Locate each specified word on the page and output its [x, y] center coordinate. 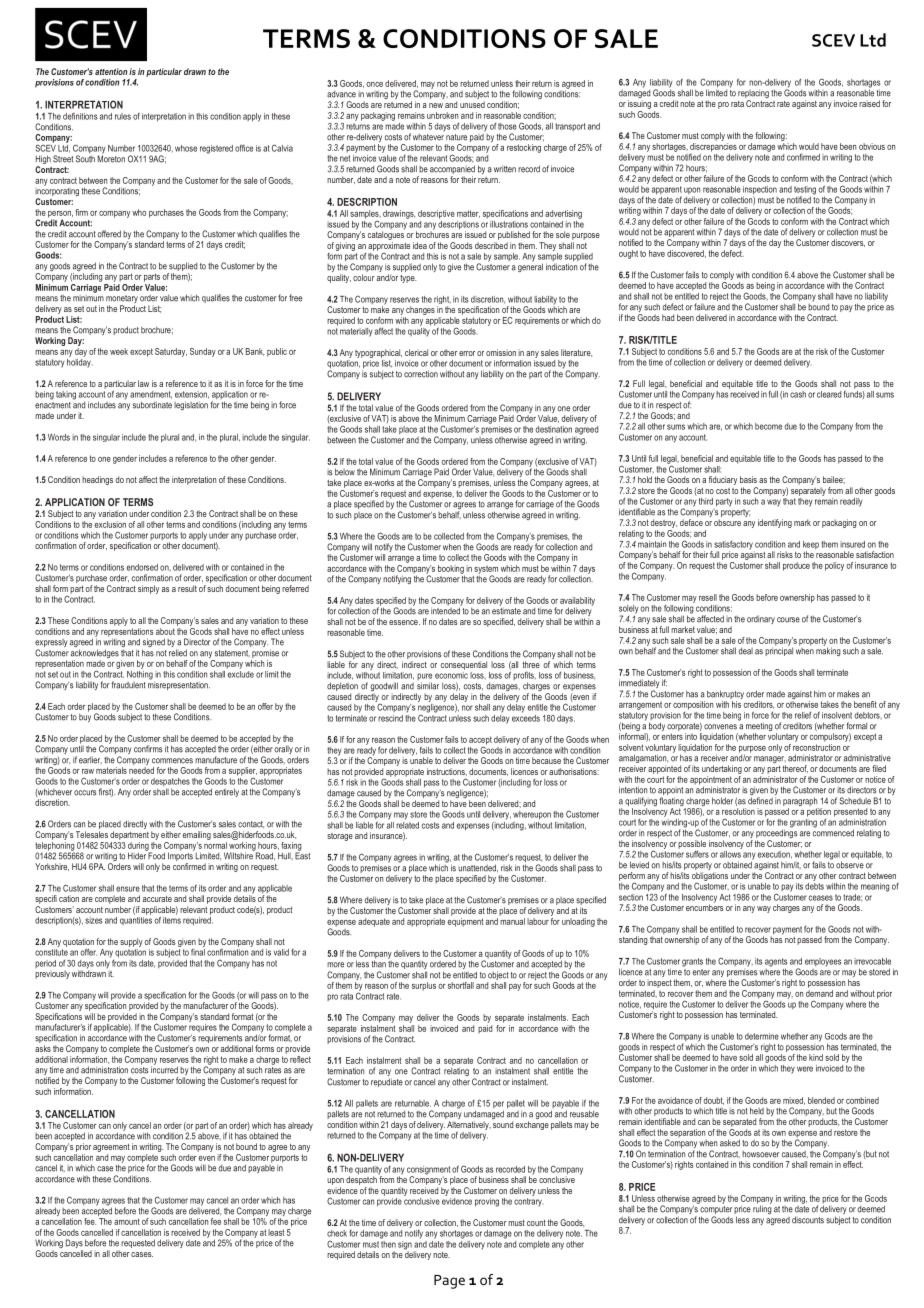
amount [127, 1221]
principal [779, 650]
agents [776, 963]
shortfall [461, 985]
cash [798, 394]
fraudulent [128, 685]
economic [451, 674]
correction [421, 374]
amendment [151, 395]
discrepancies [713, 148]
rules [123, 116]
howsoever [760, 1154]
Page [449, 1282]
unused [472, 104]
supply [131, 942]
